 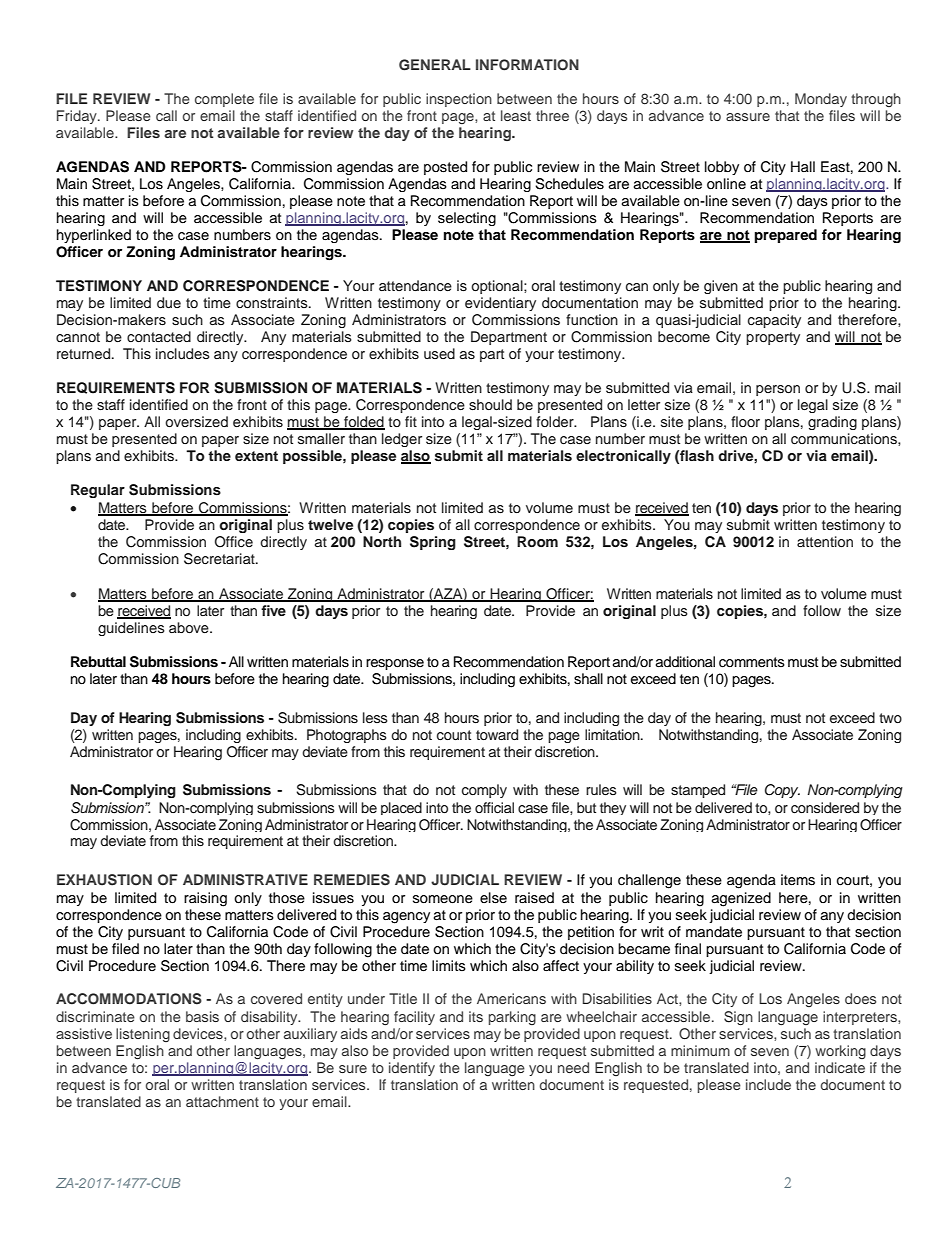 I want to click on should, so click(x=490, y=405).
